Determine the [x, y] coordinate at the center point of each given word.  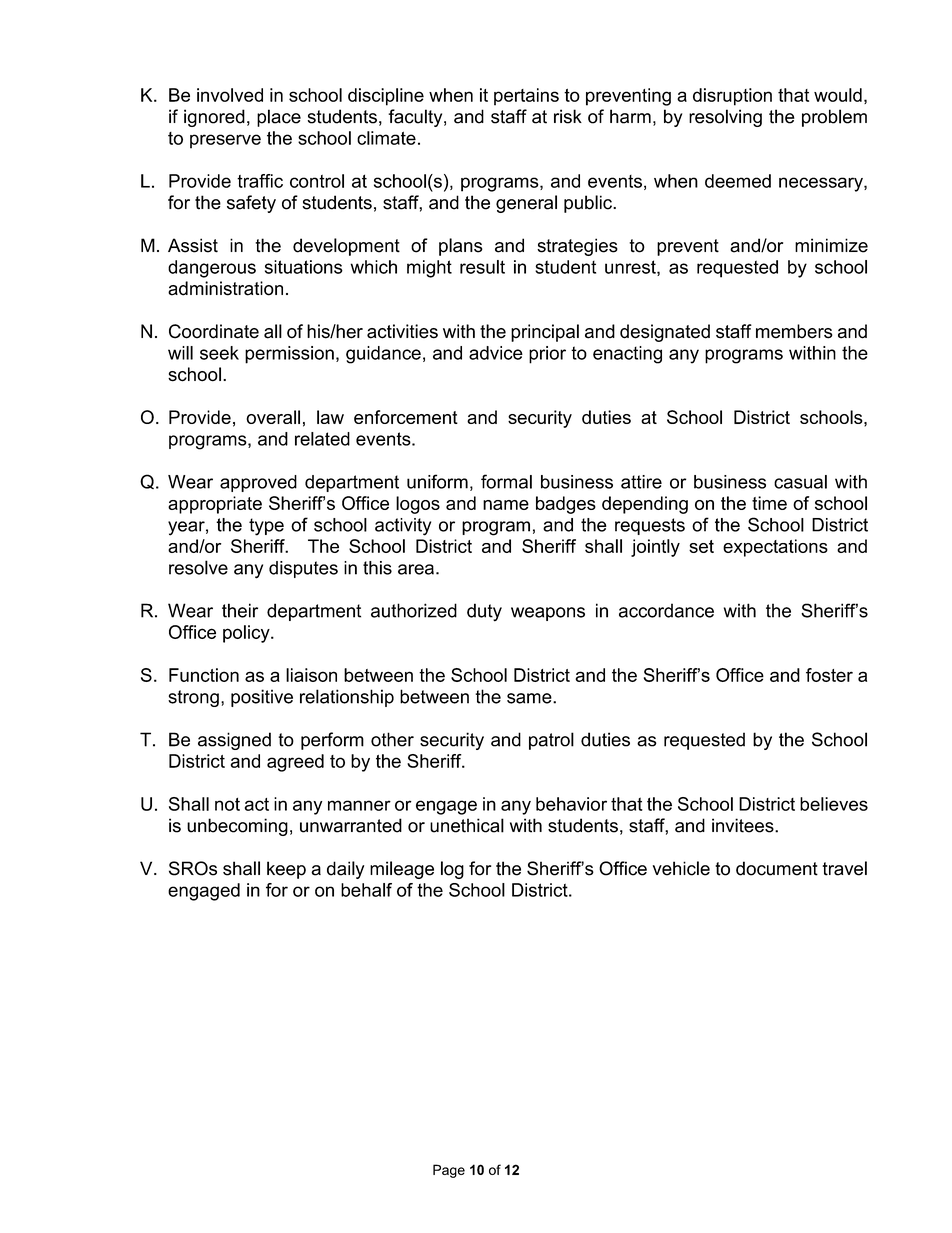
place [279, 118]
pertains [526, 97]
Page [449, 1171]
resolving [725, 118]
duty [484, 612]
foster [829, 675]
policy [247, 634]
